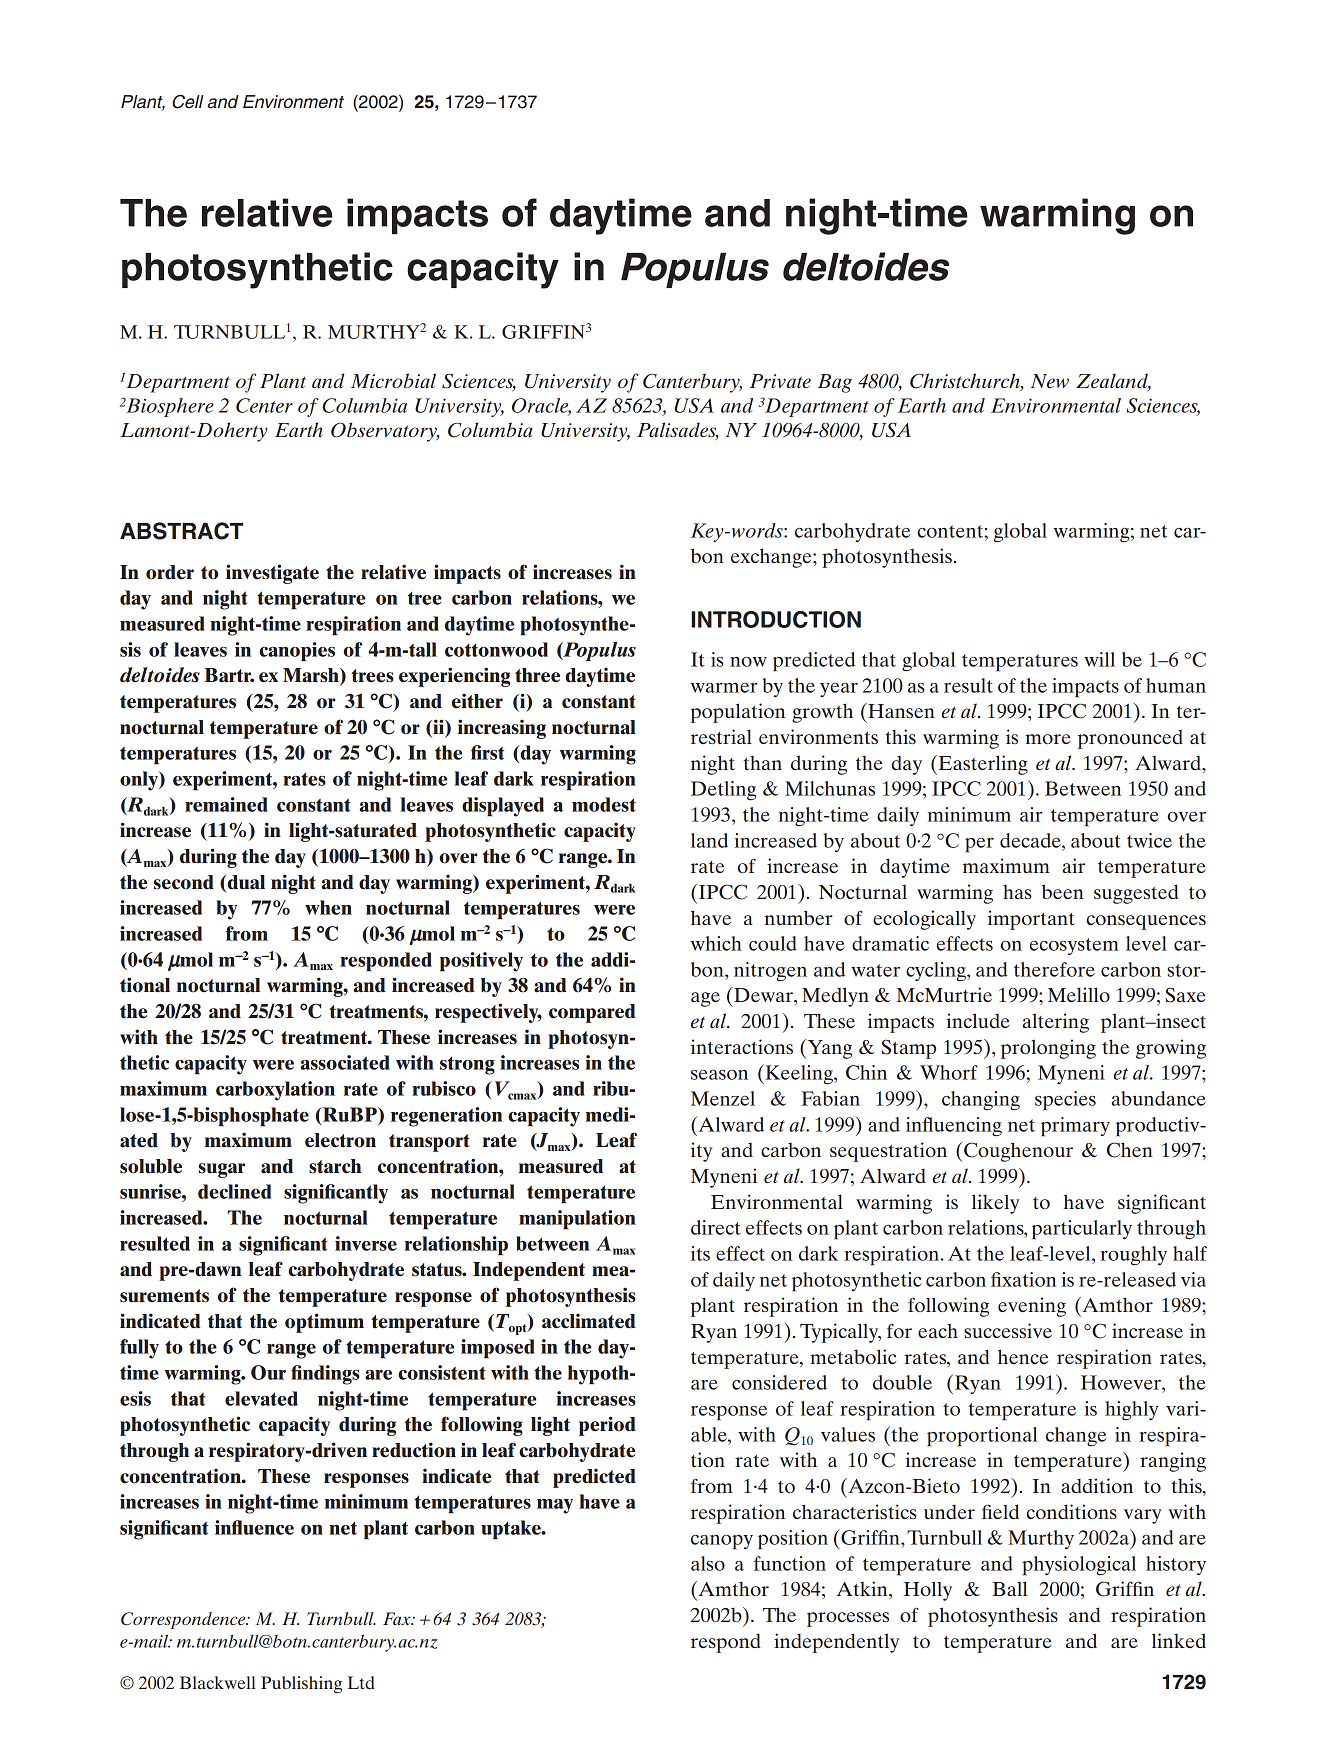  What do you see at coordinates (226, 804) in the page?
I see `remained` at bounding box center [226, 804].
